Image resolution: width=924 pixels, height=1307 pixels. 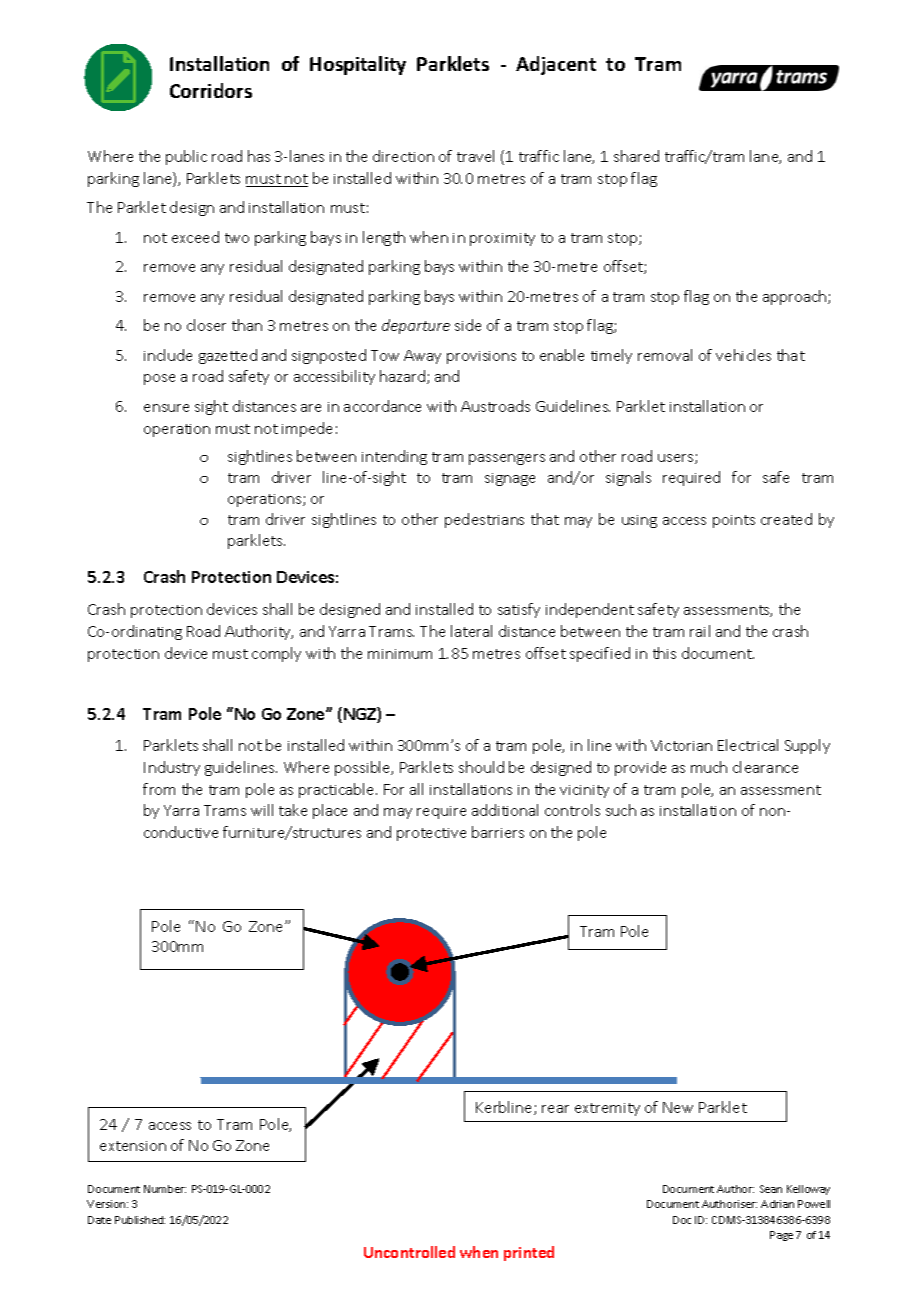 What do you see at coordinates (678, 1107) in the screenshot?
I see `New` at bounding box center [678, 1107].
